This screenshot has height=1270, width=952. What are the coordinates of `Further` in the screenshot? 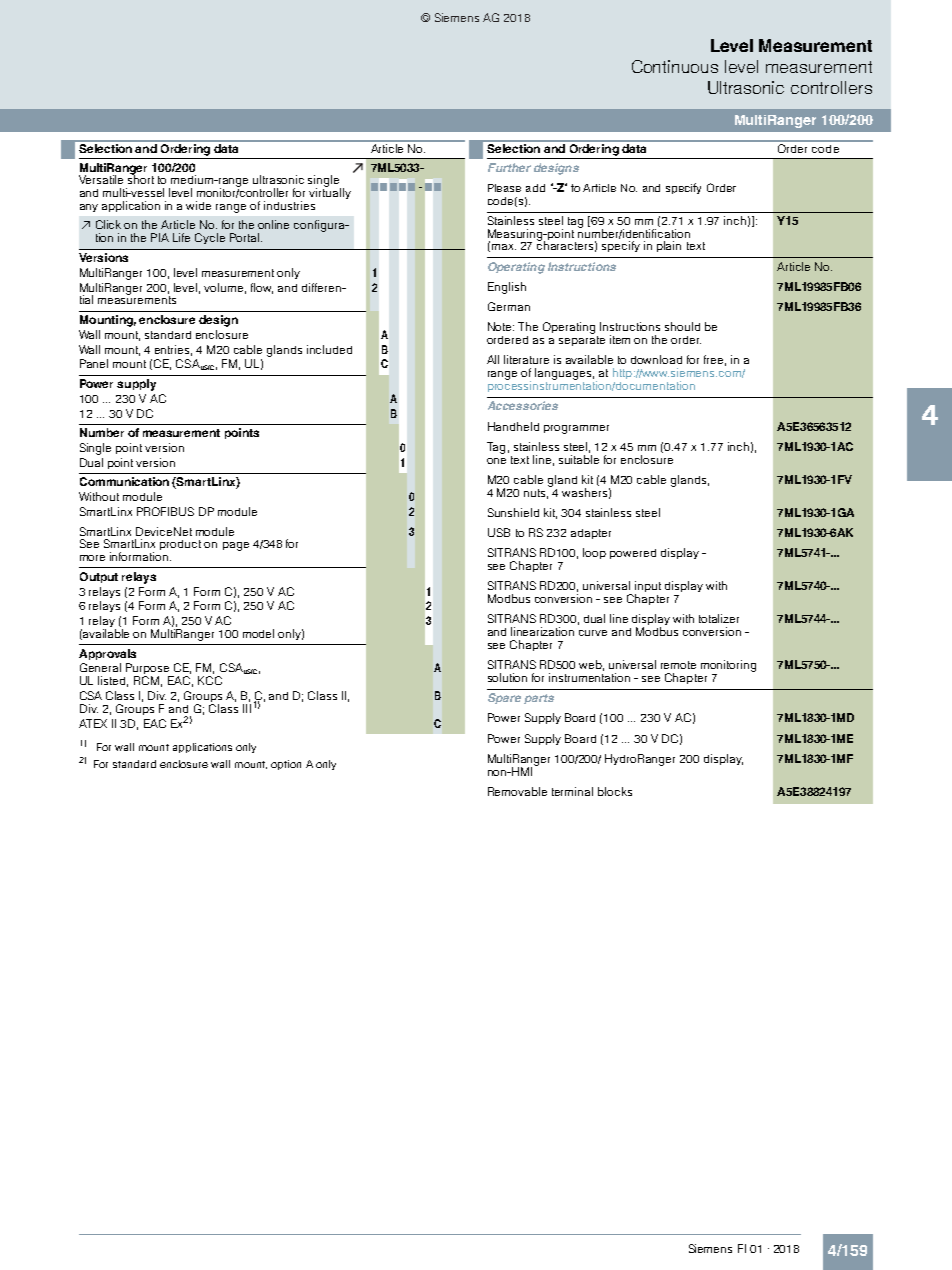 It's located at (509, 167).
